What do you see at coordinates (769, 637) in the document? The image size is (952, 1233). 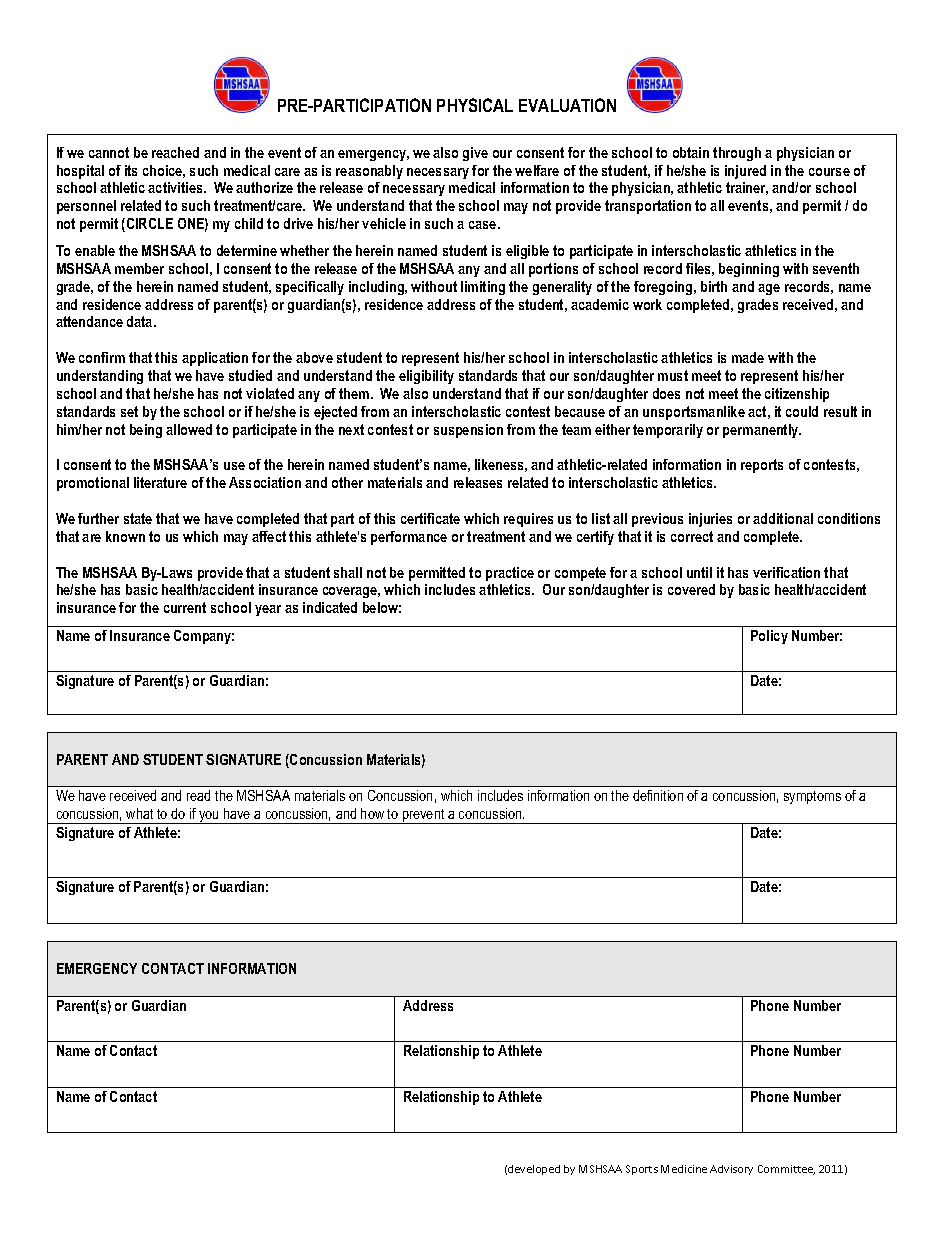 I see `Policy` at bounding box center [769, 637].
